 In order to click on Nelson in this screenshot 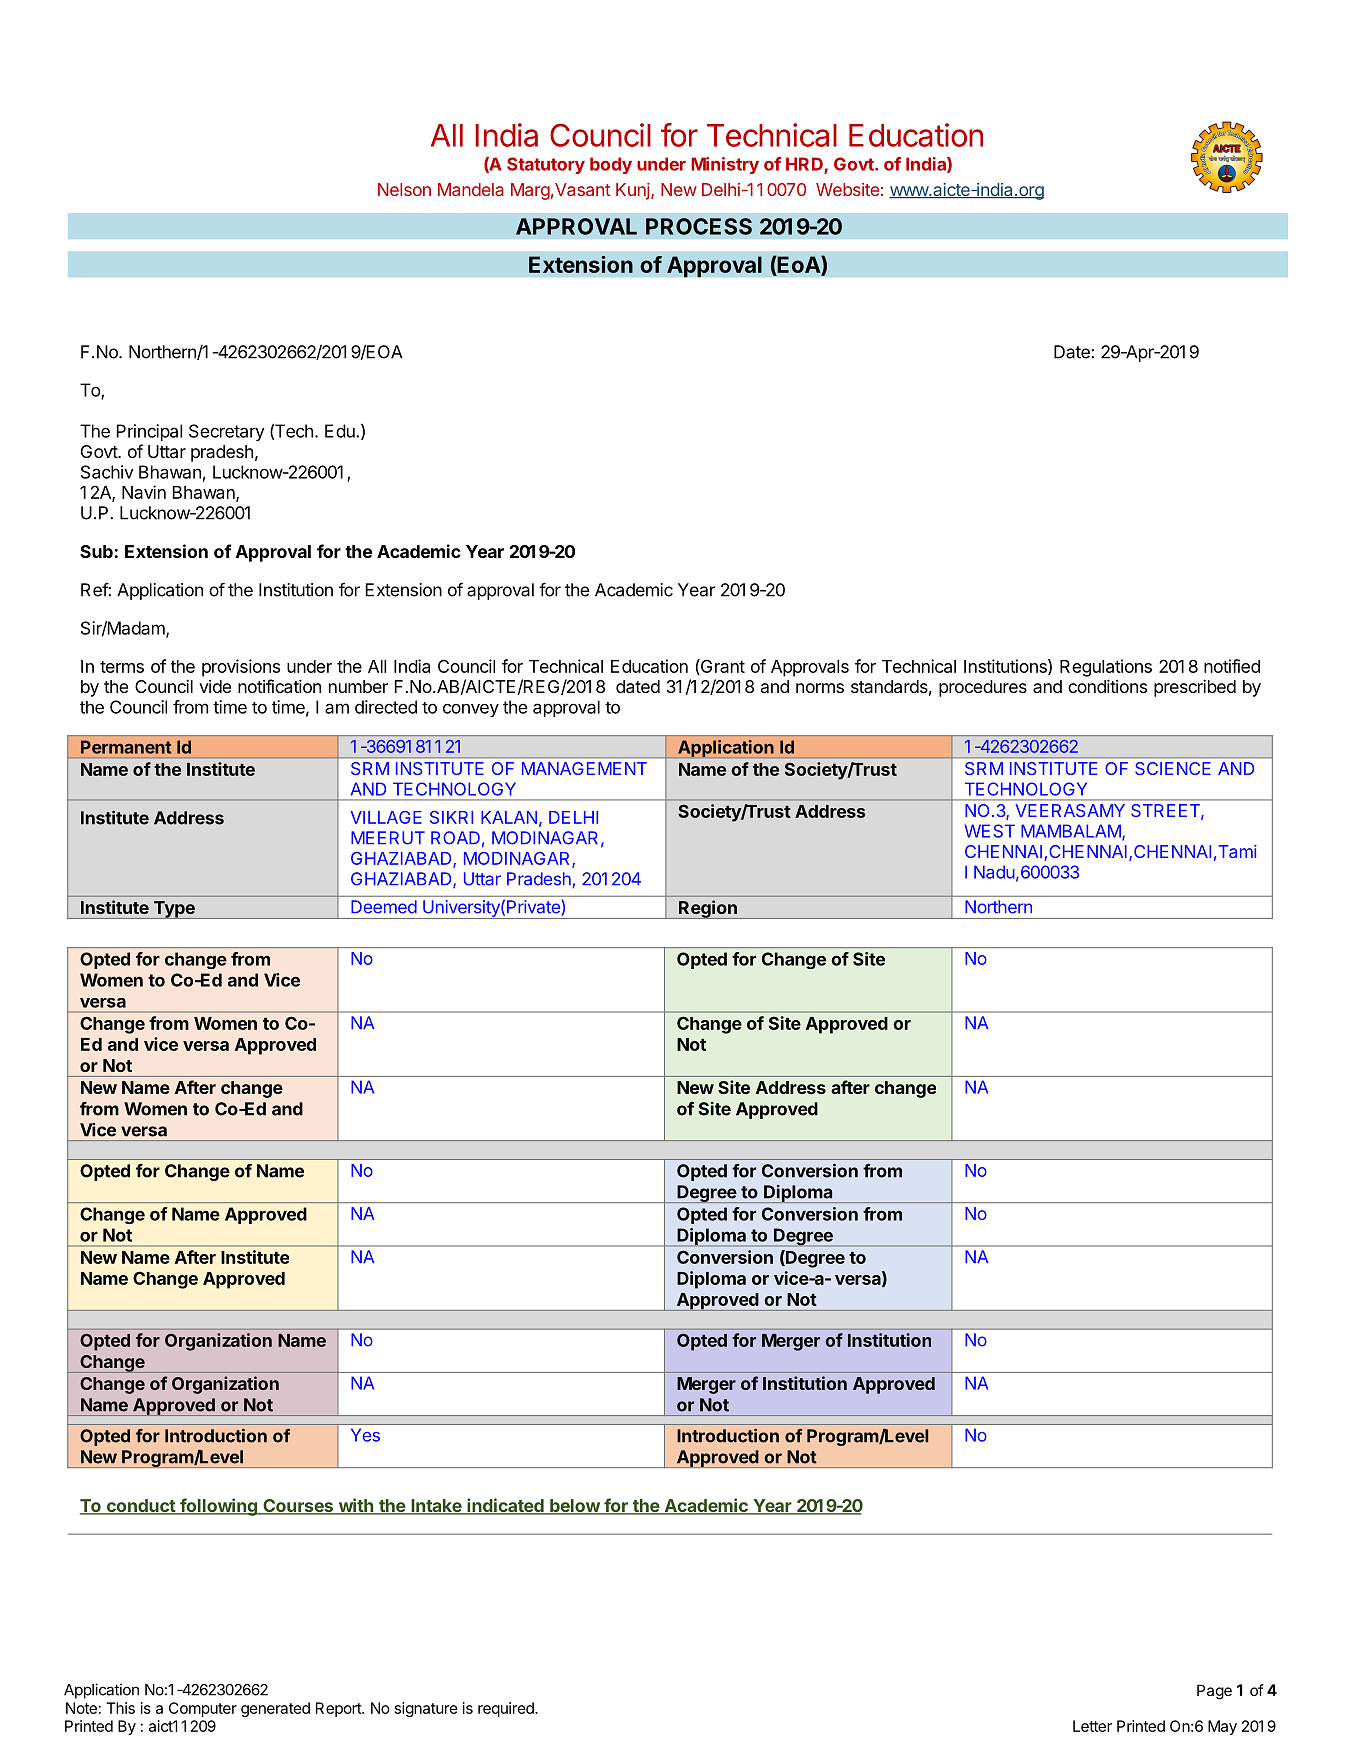, I will do `click(404, 189)`.
